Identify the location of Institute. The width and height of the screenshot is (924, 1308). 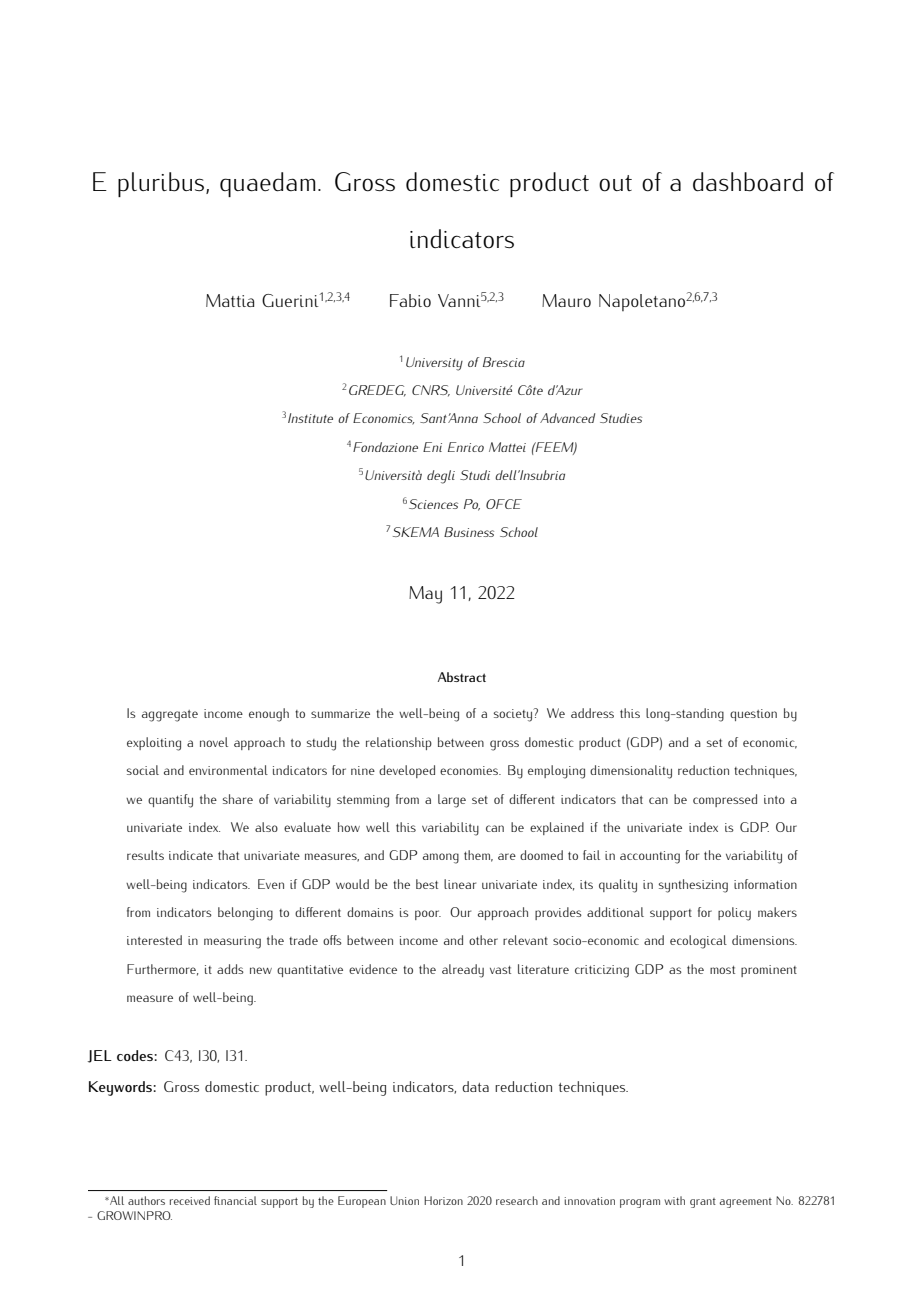
(310, 418).
